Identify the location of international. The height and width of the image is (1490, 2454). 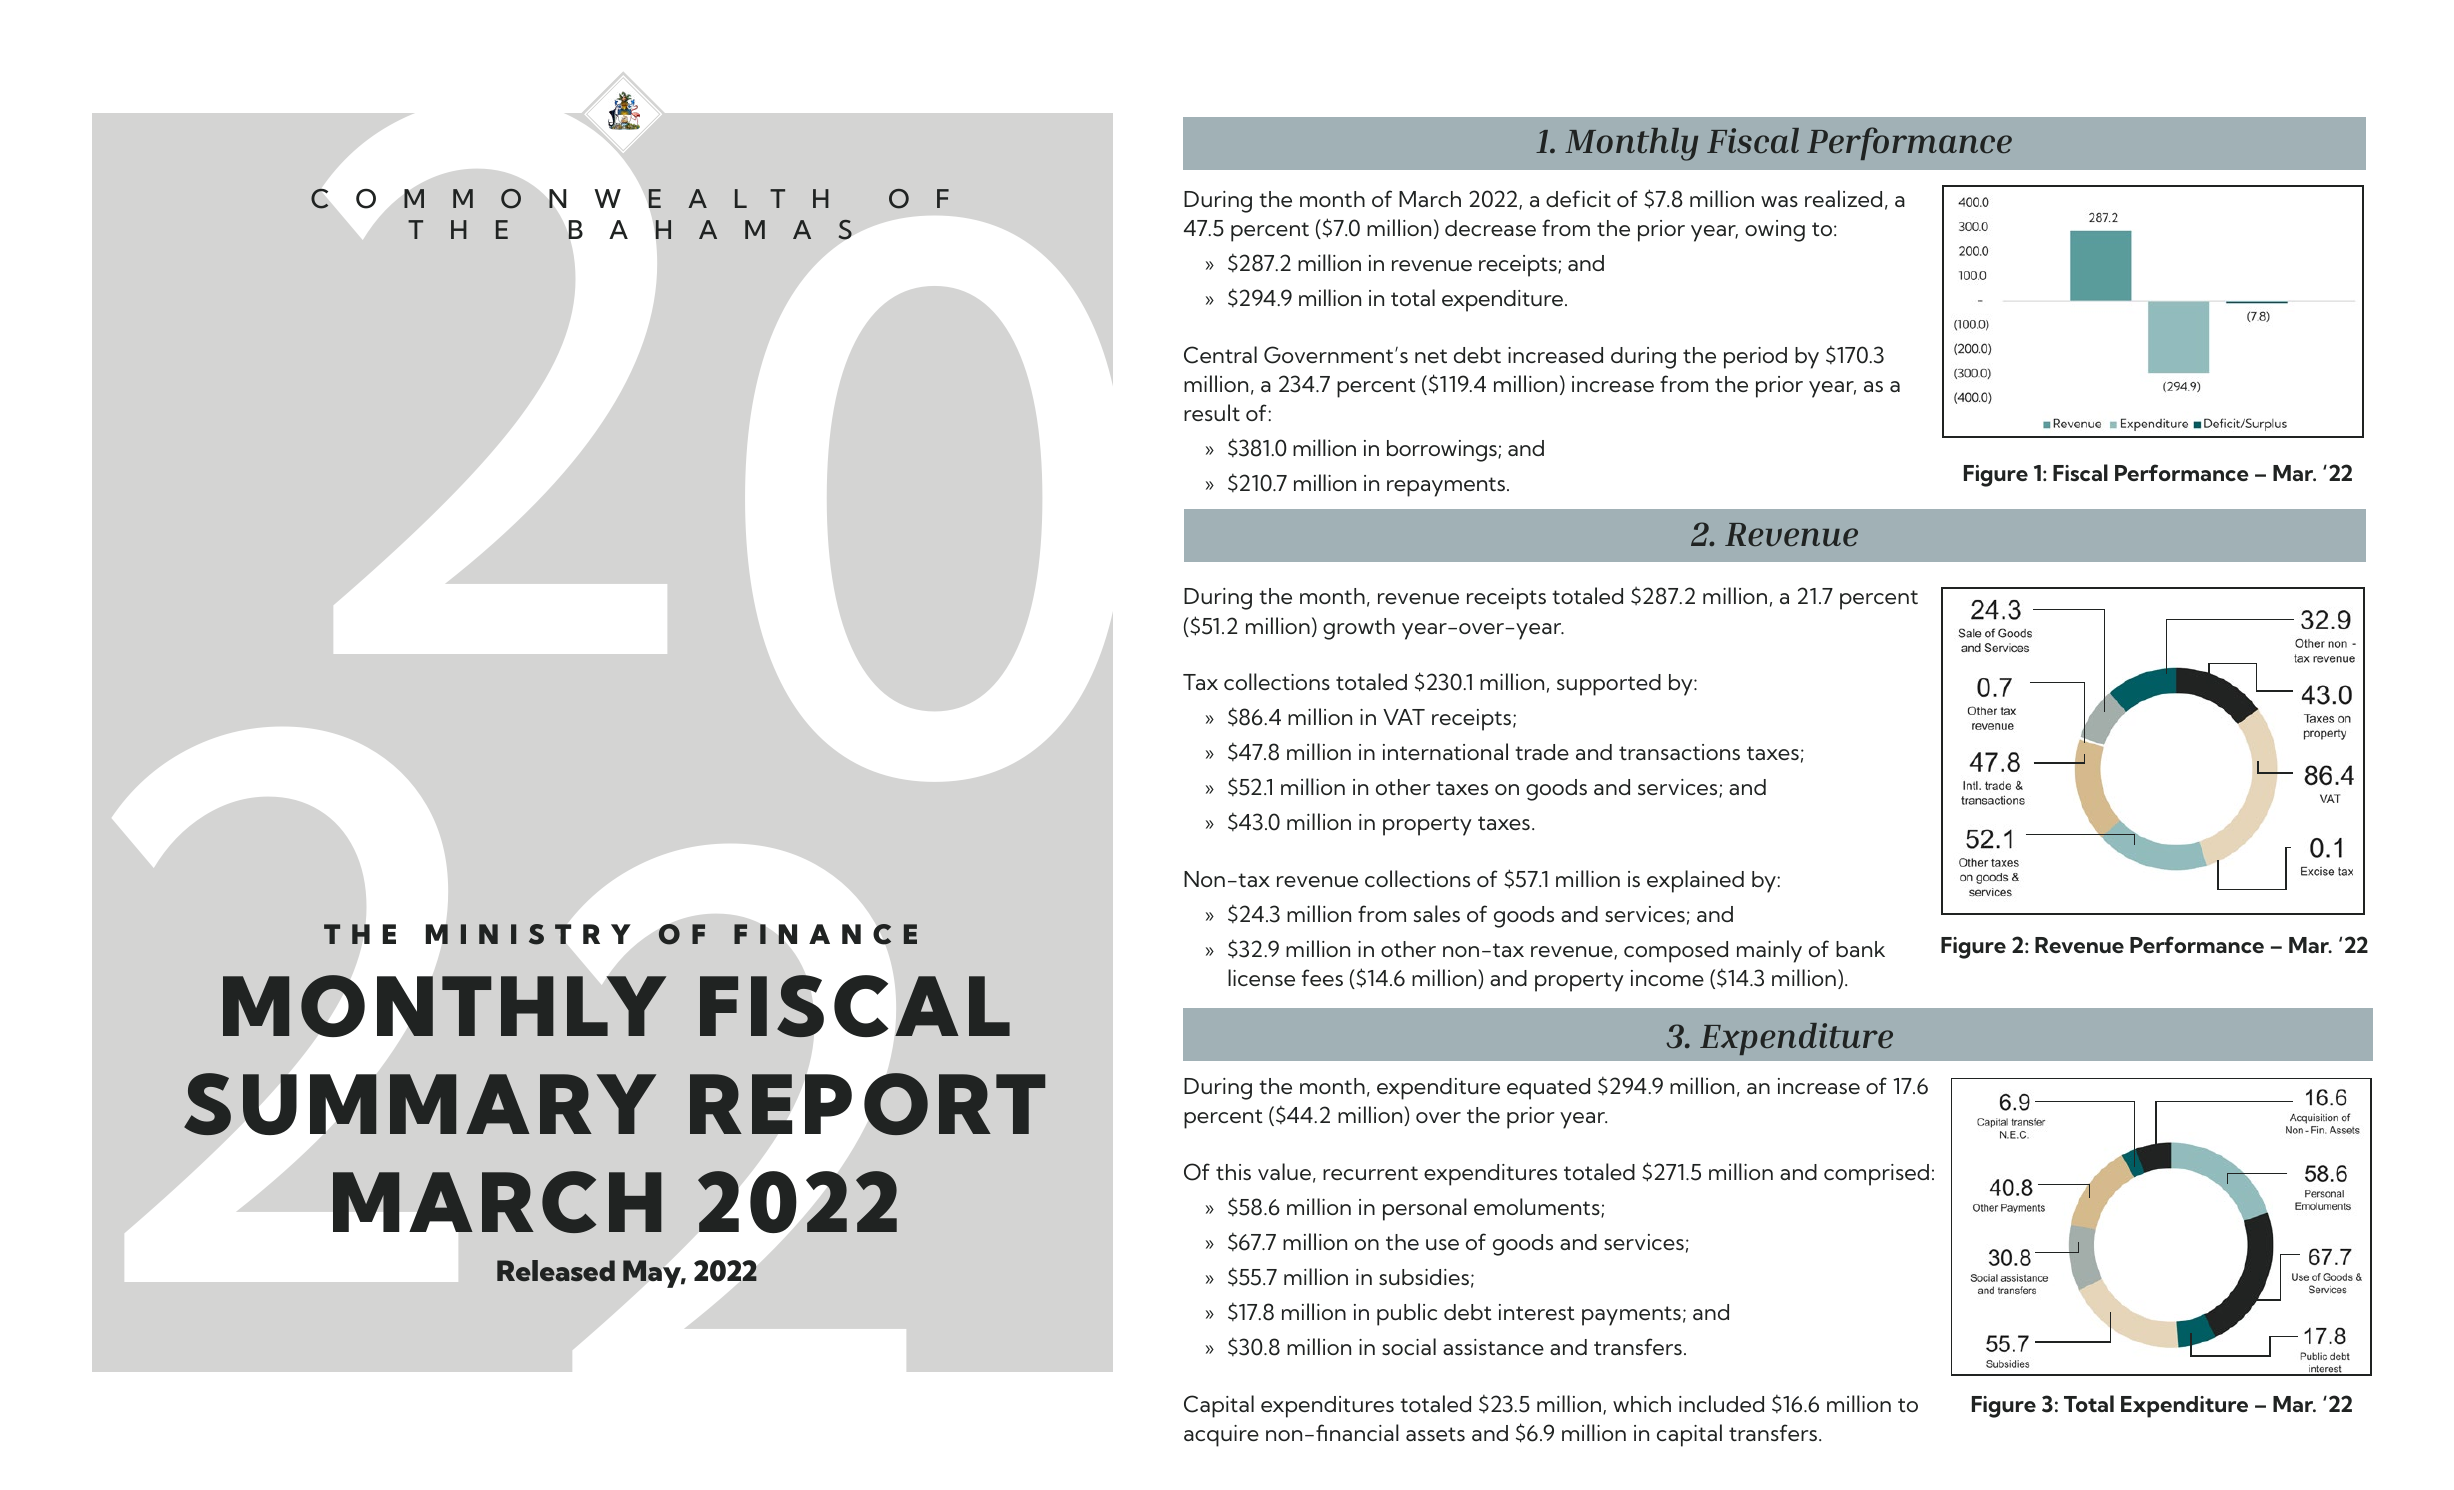
(1445, 751).
